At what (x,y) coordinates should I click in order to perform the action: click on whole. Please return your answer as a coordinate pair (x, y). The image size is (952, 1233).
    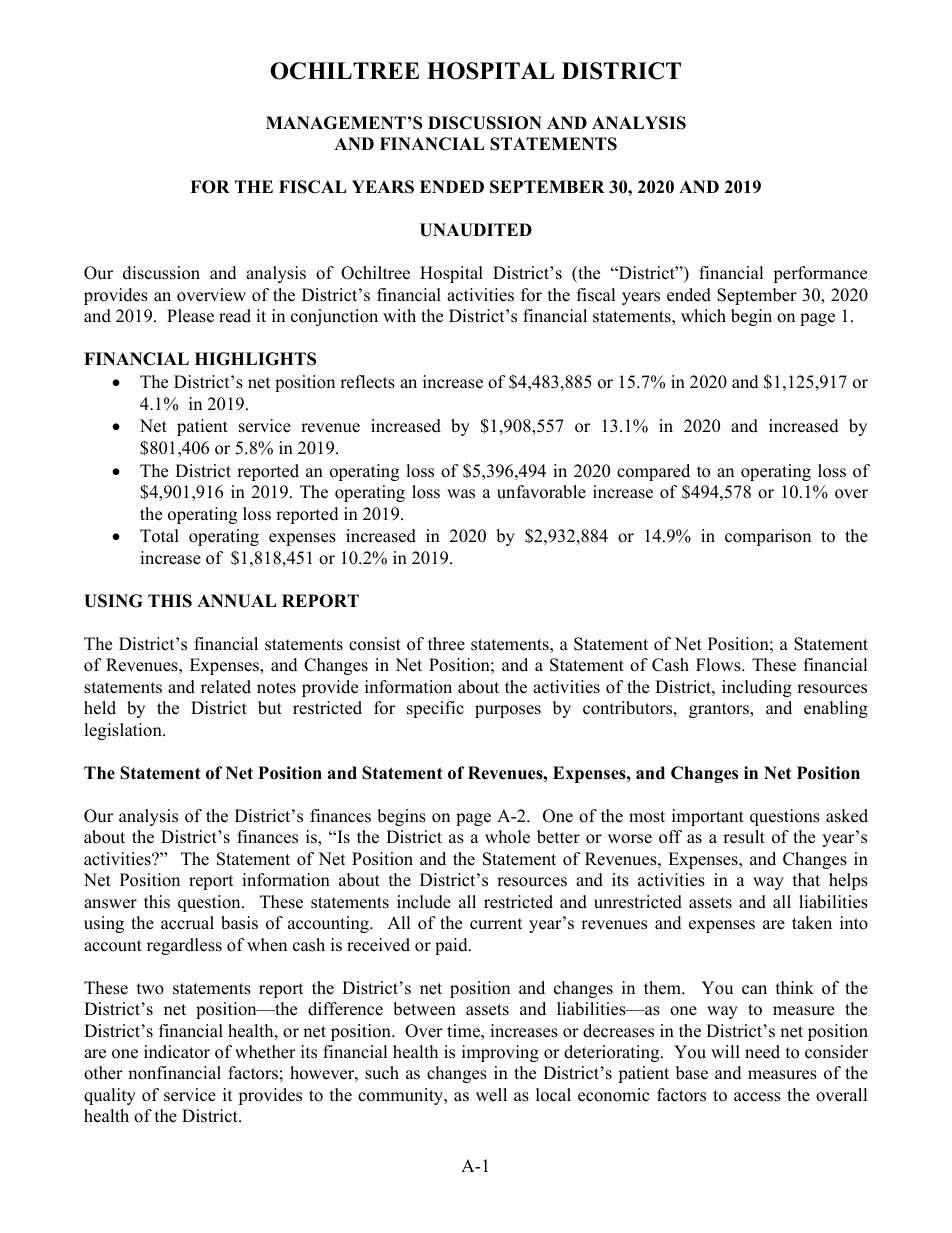
    Looking at the image, I should click on (507, 837).
